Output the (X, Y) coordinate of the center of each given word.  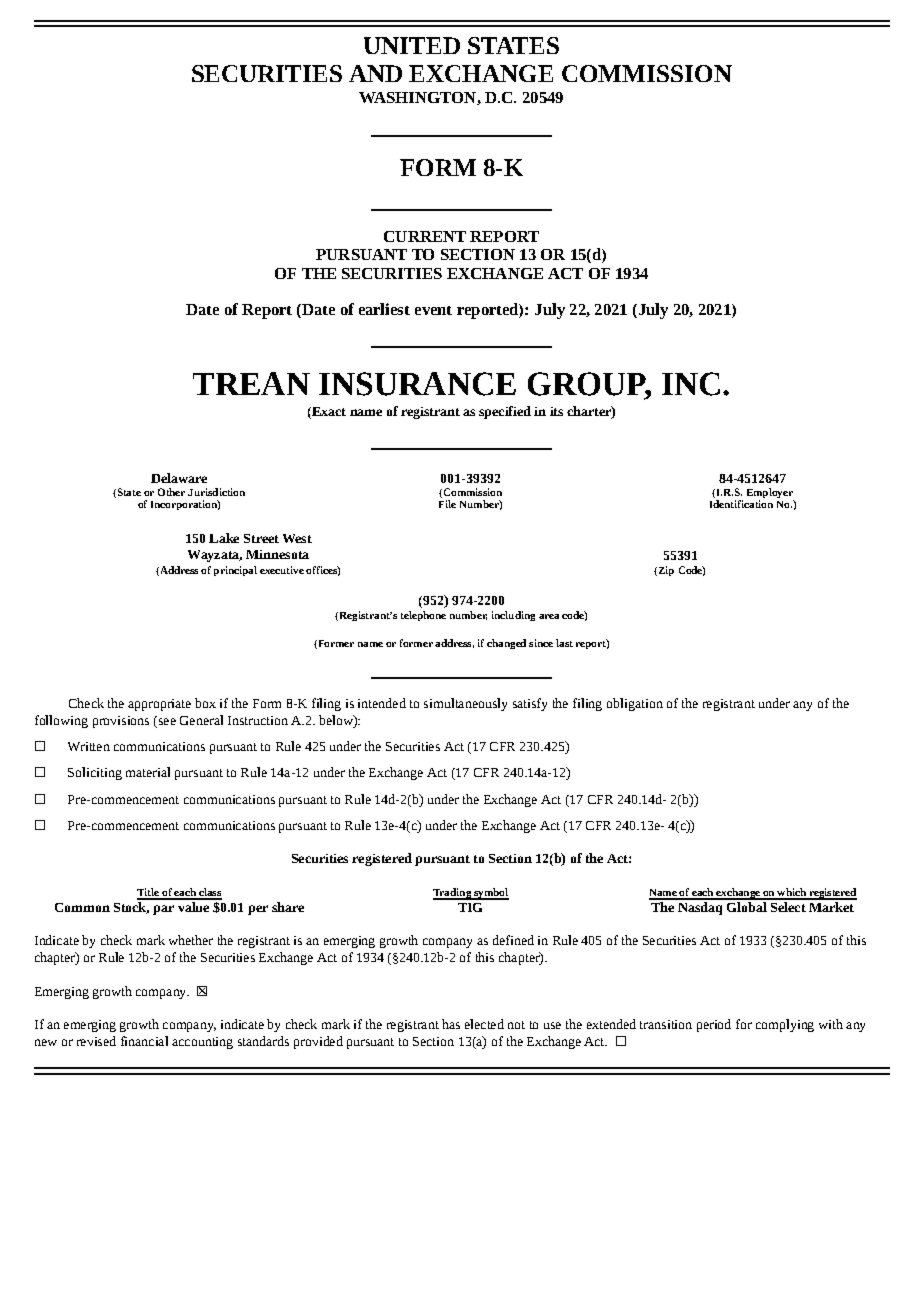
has (451, 1024)
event (433, 310)
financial (144, 1041)
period (714, 1025)
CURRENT (425, 236)
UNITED (412, 45)
